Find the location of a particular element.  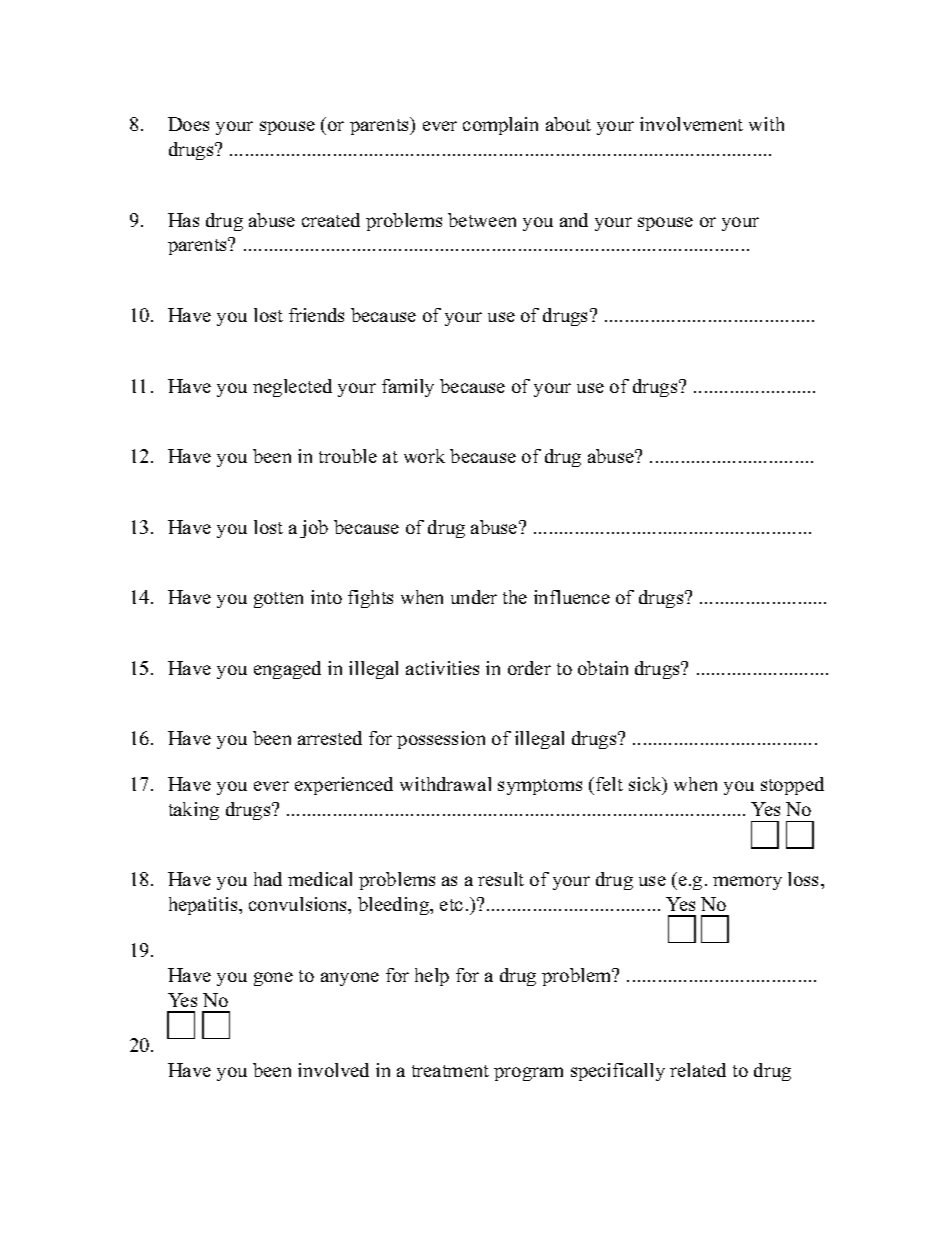

program is located at coordinates (528, 1074).
